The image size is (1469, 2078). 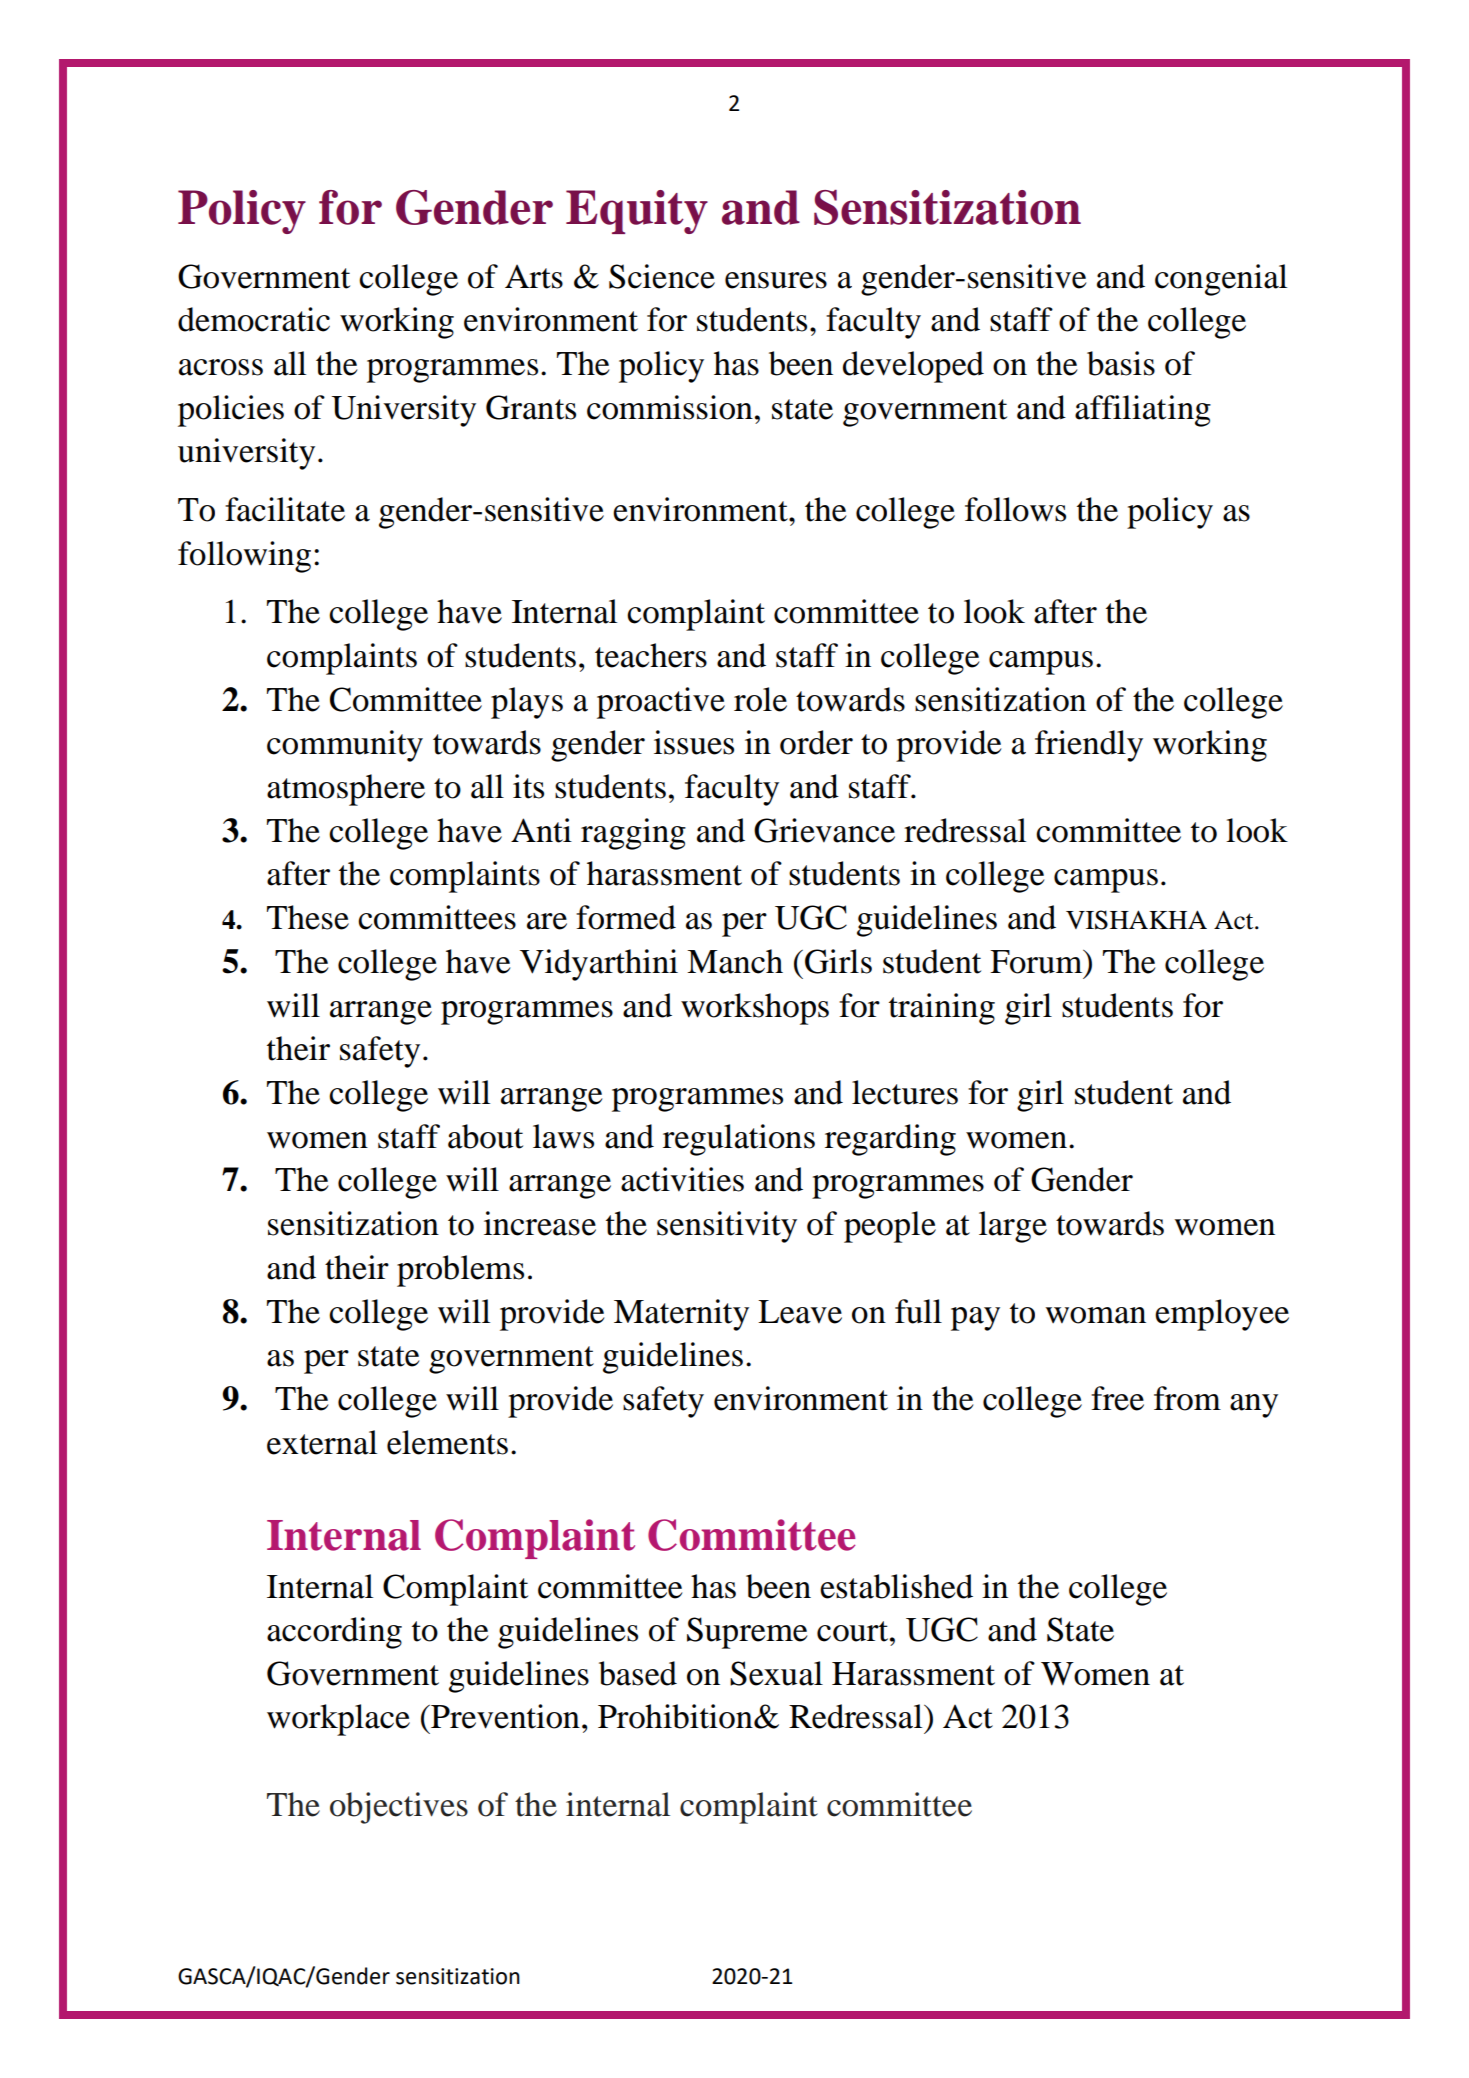 What do you see at coordinates (338, 1720) in the page?
I see `workplace` at bounding box center [338, 1720].
